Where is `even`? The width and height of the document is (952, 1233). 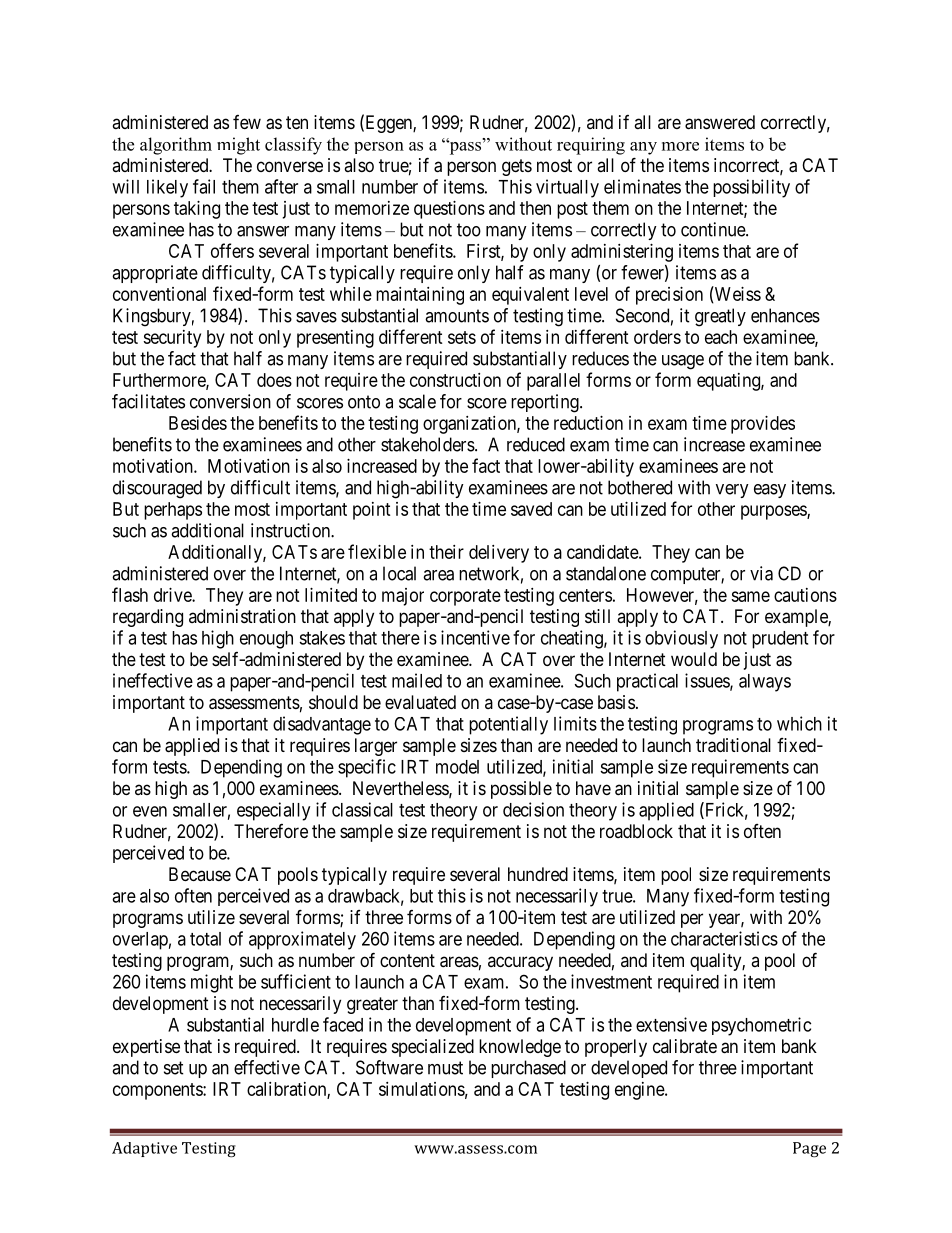 even is located at coordinates (150, 811).
